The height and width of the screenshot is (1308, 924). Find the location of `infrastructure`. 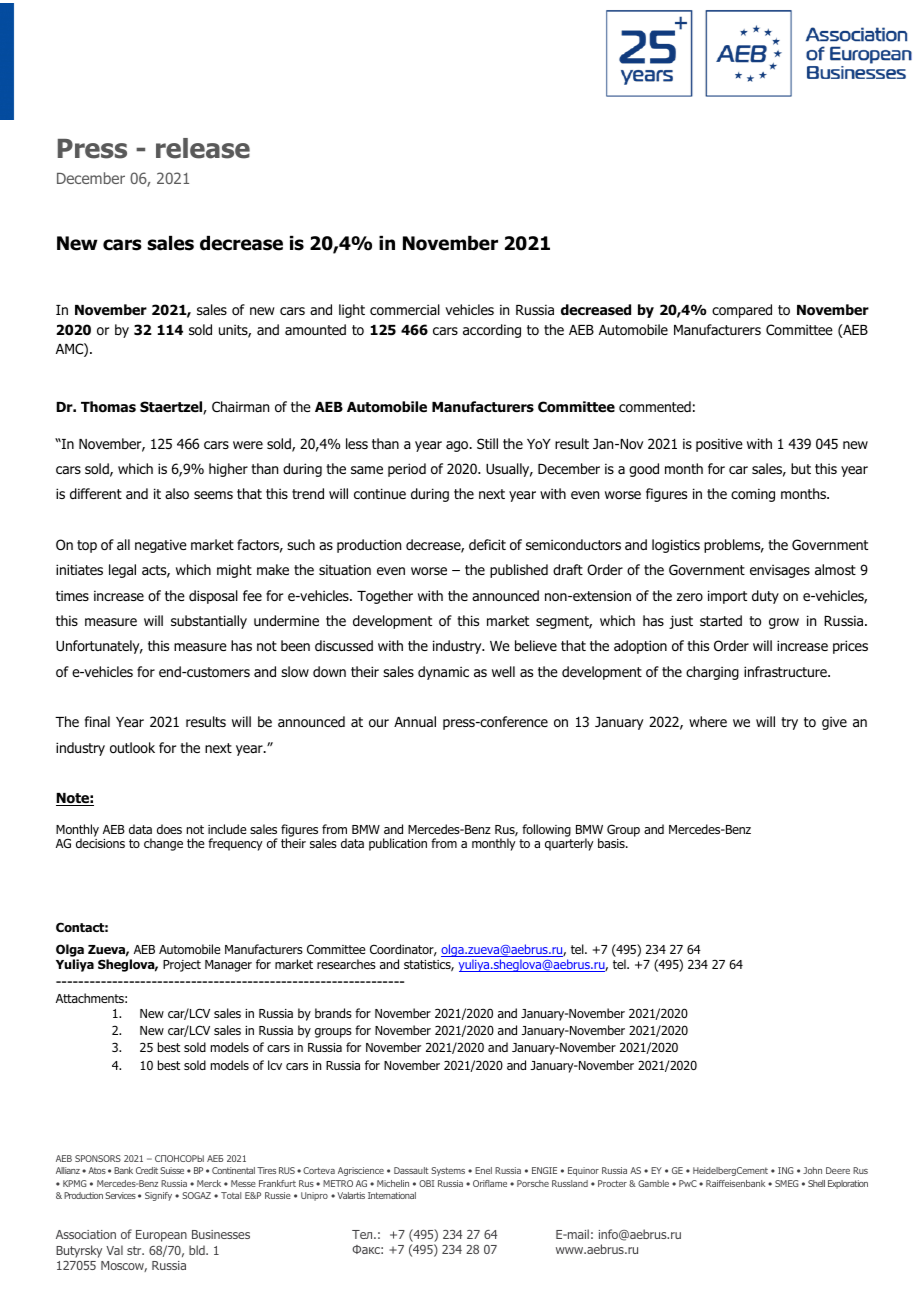

infrastructure is located at coordinates (786, 671).
